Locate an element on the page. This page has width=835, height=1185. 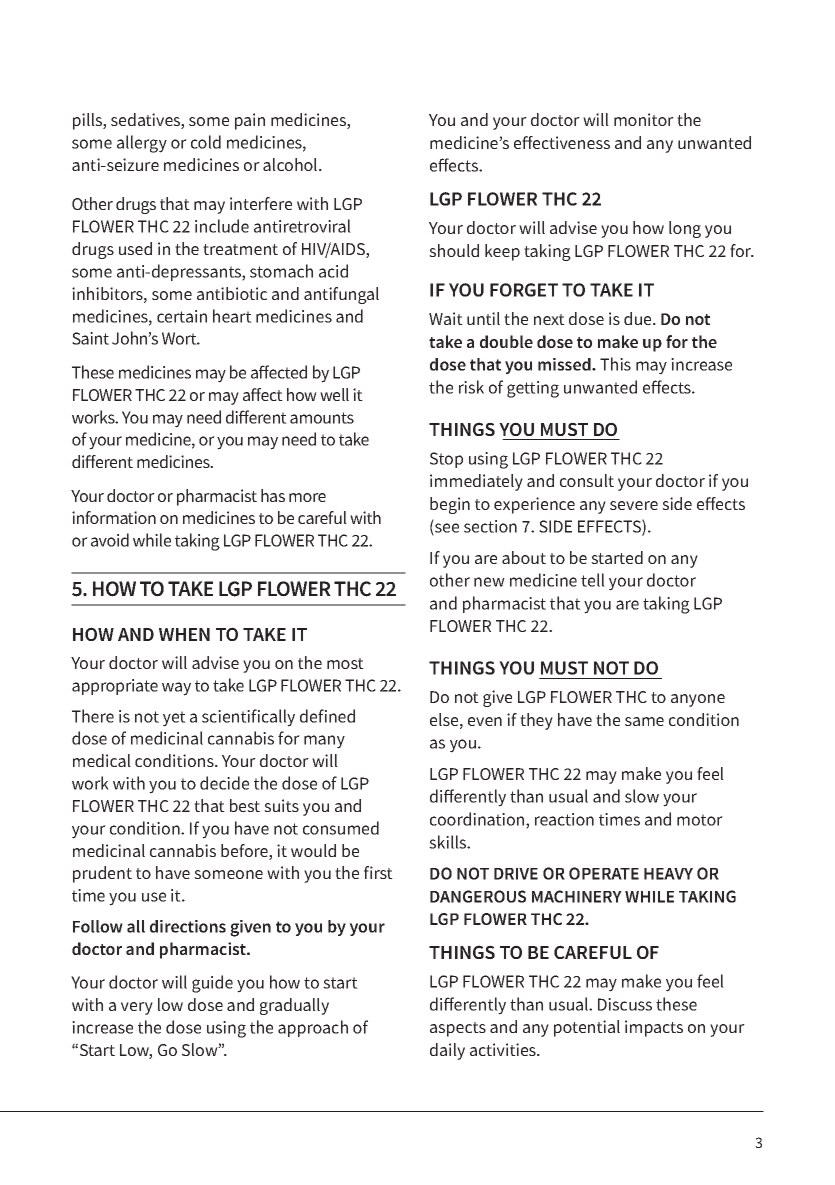
tell is located at coordinates (593, 580).
